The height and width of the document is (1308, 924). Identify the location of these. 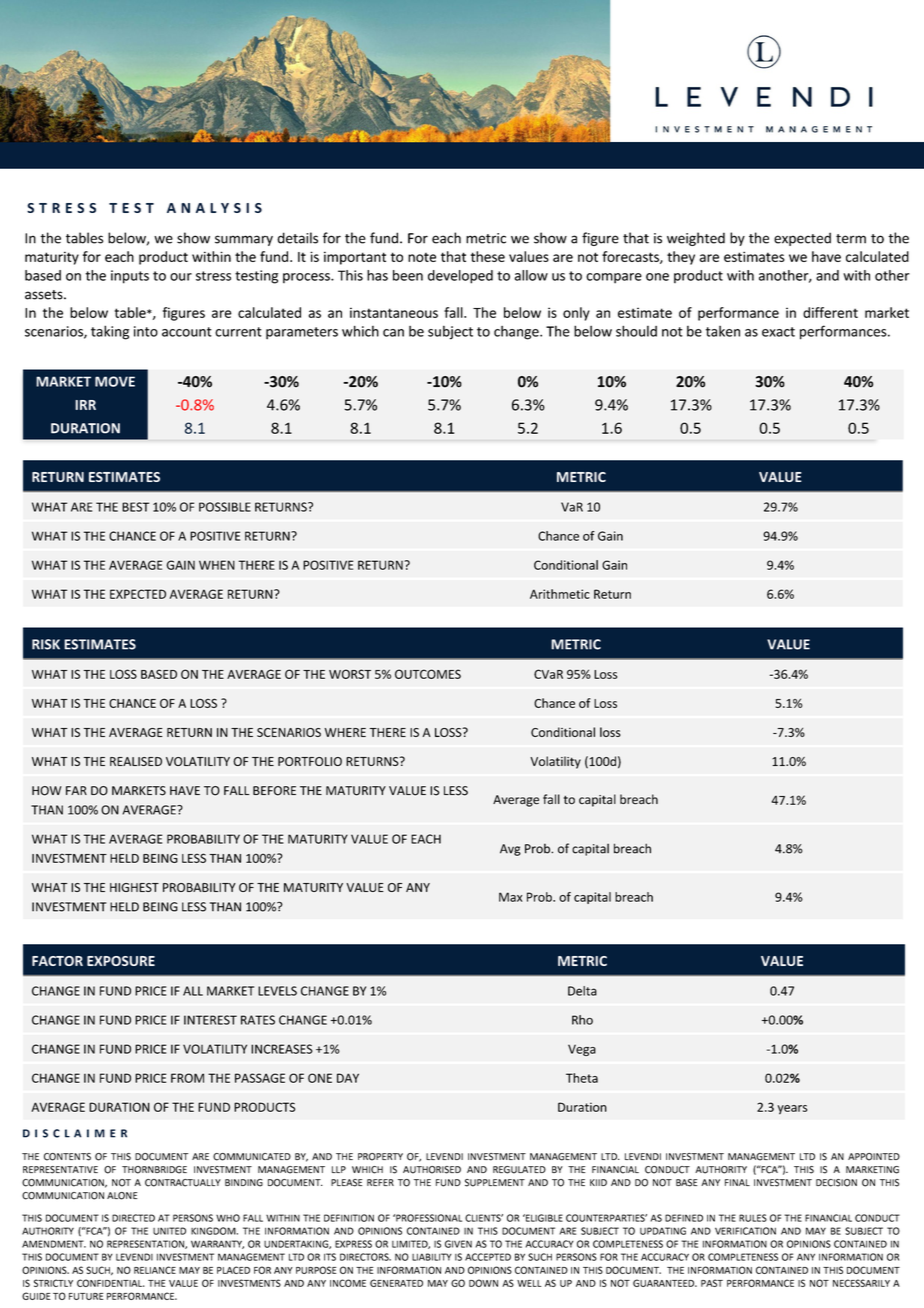
(488, 256).
